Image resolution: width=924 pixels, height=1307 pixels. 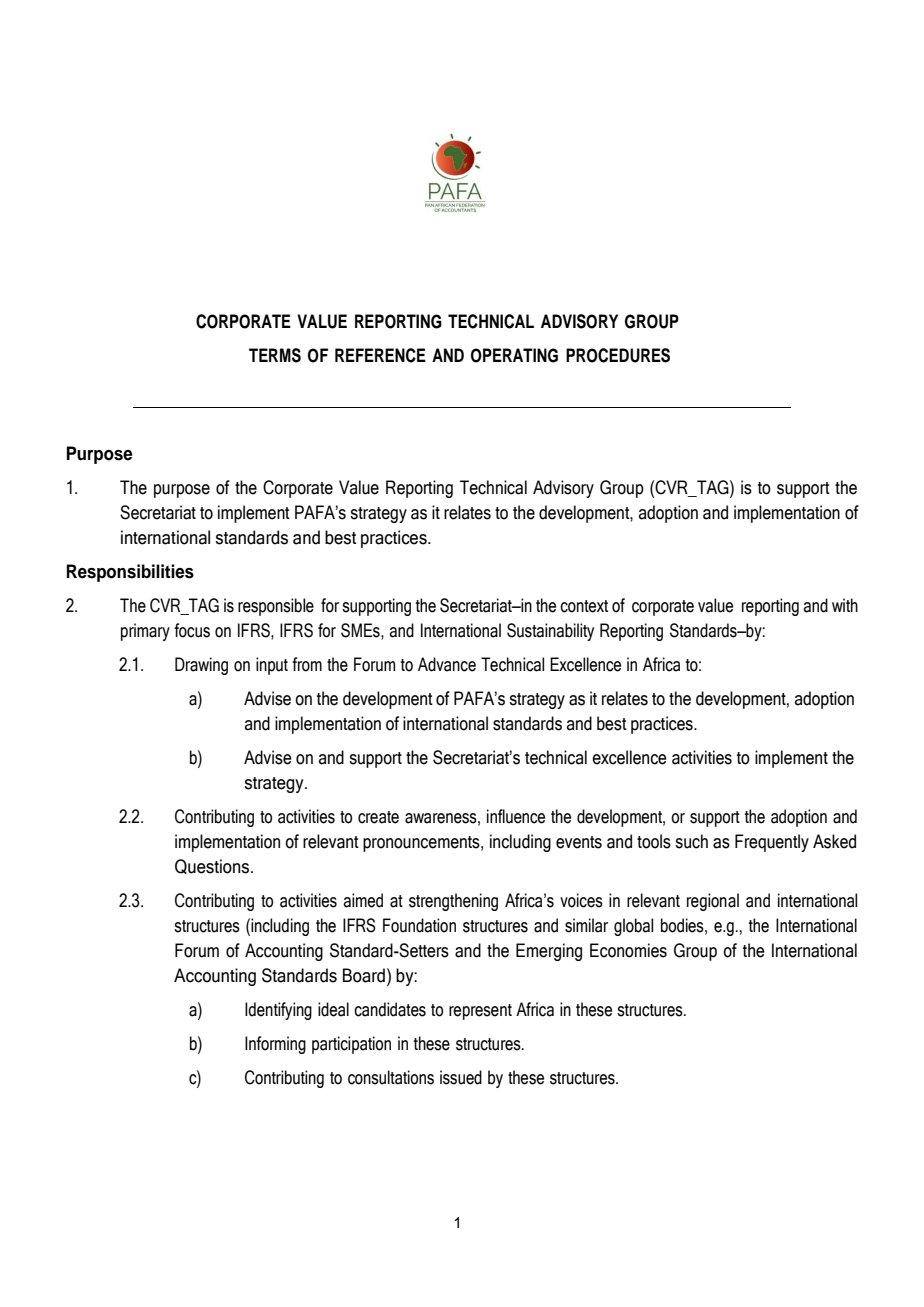 What do you see at coordinates (584, 606) in the document?
I see `context` at bounding box center [584, 606].
